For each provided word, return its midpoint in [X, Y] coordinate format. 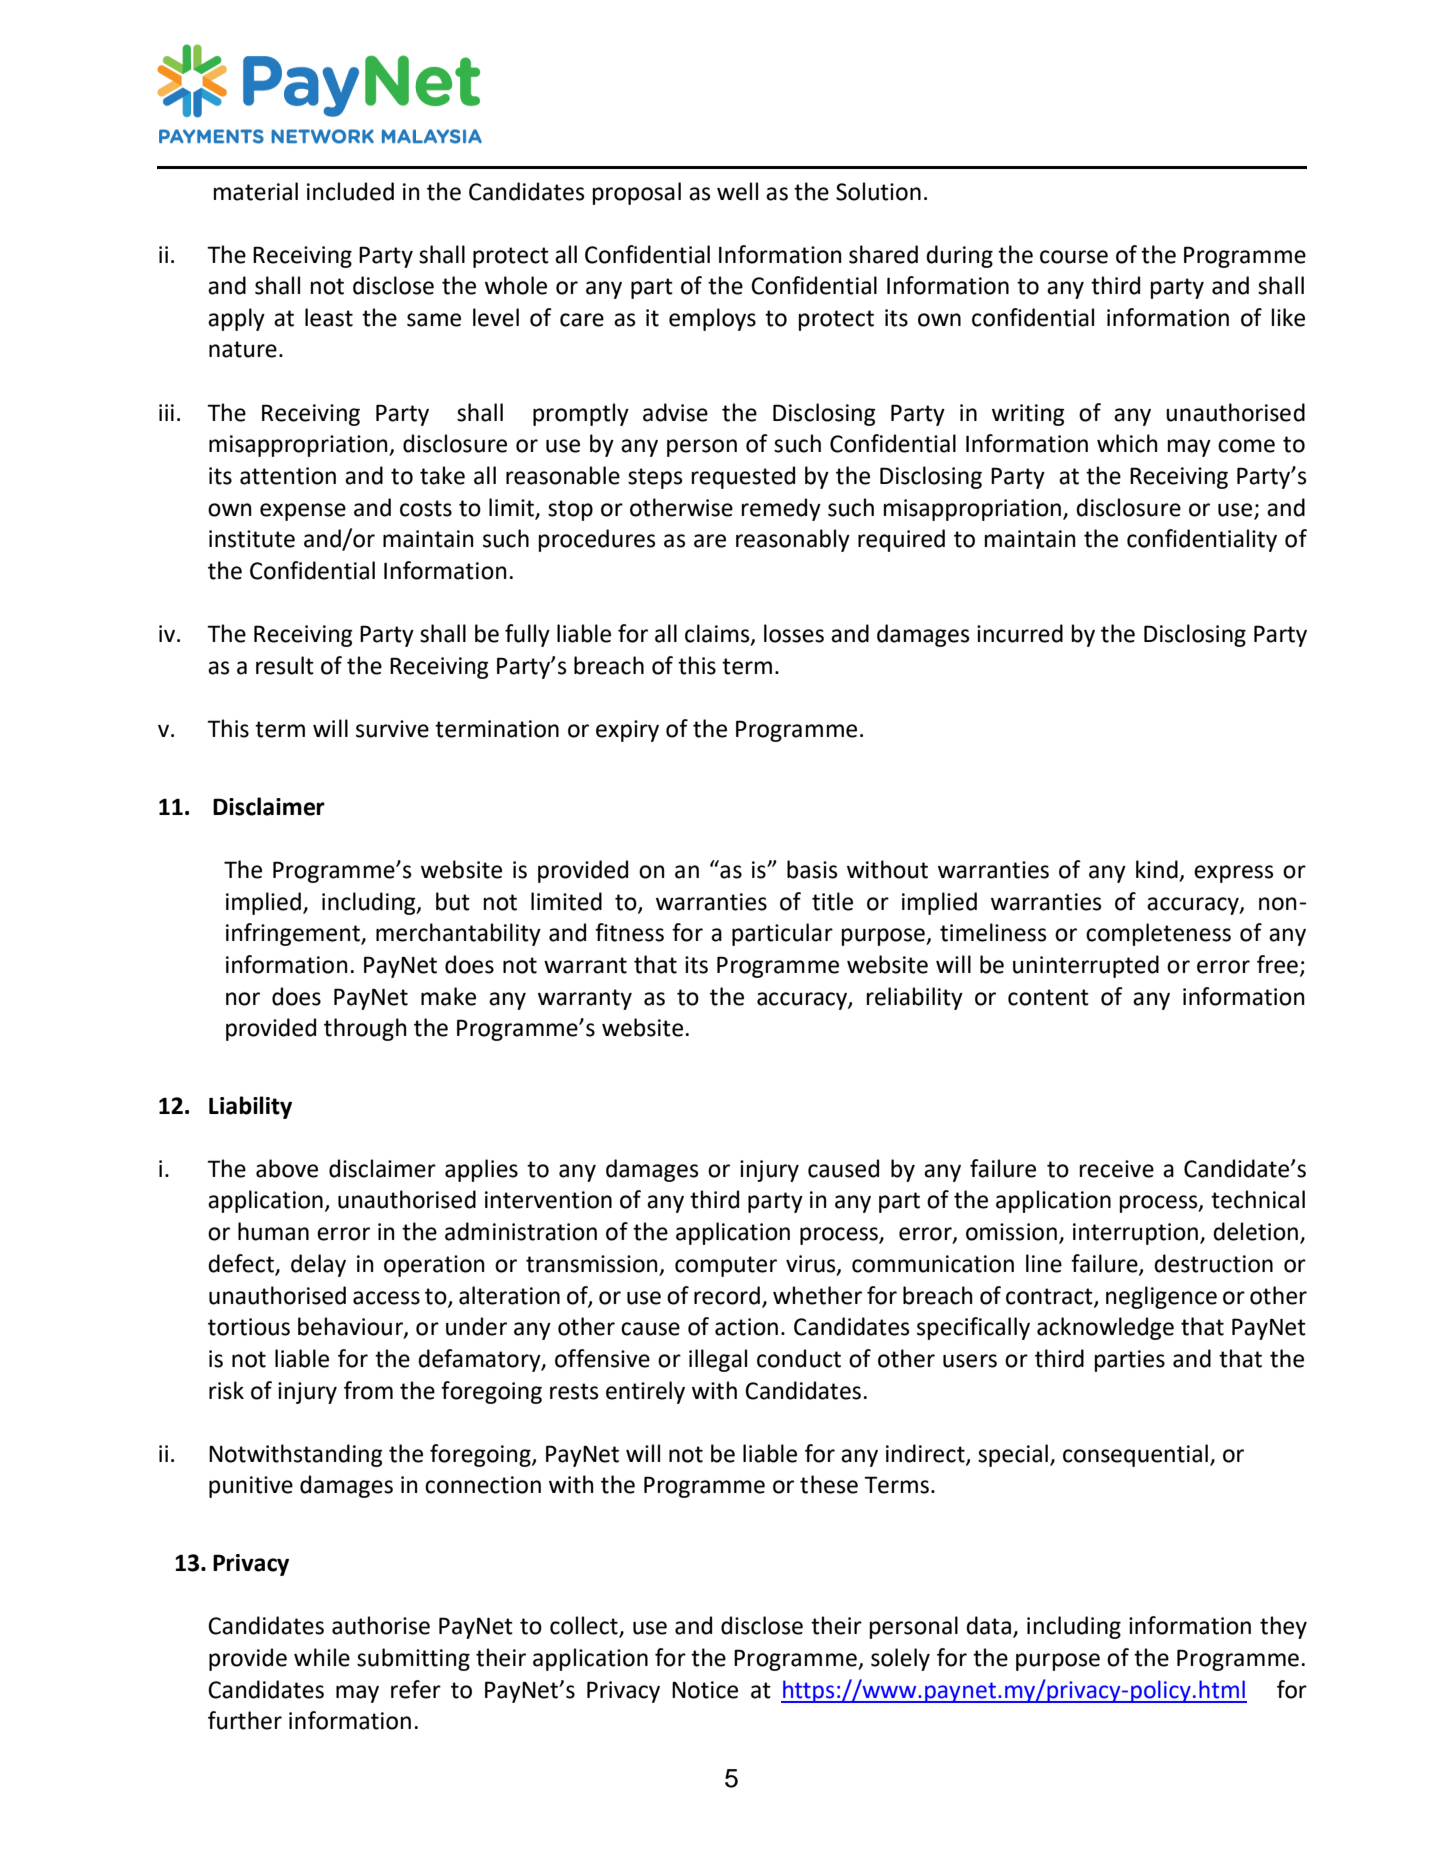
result [285, 665]
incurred [1020, 633]
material [256, 191]
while [322, 1657]
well [737, 191]
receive [1117, 1169]
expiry [627, 731]
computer [726, 1266]
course [1074, 257]
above [287, 1168]
